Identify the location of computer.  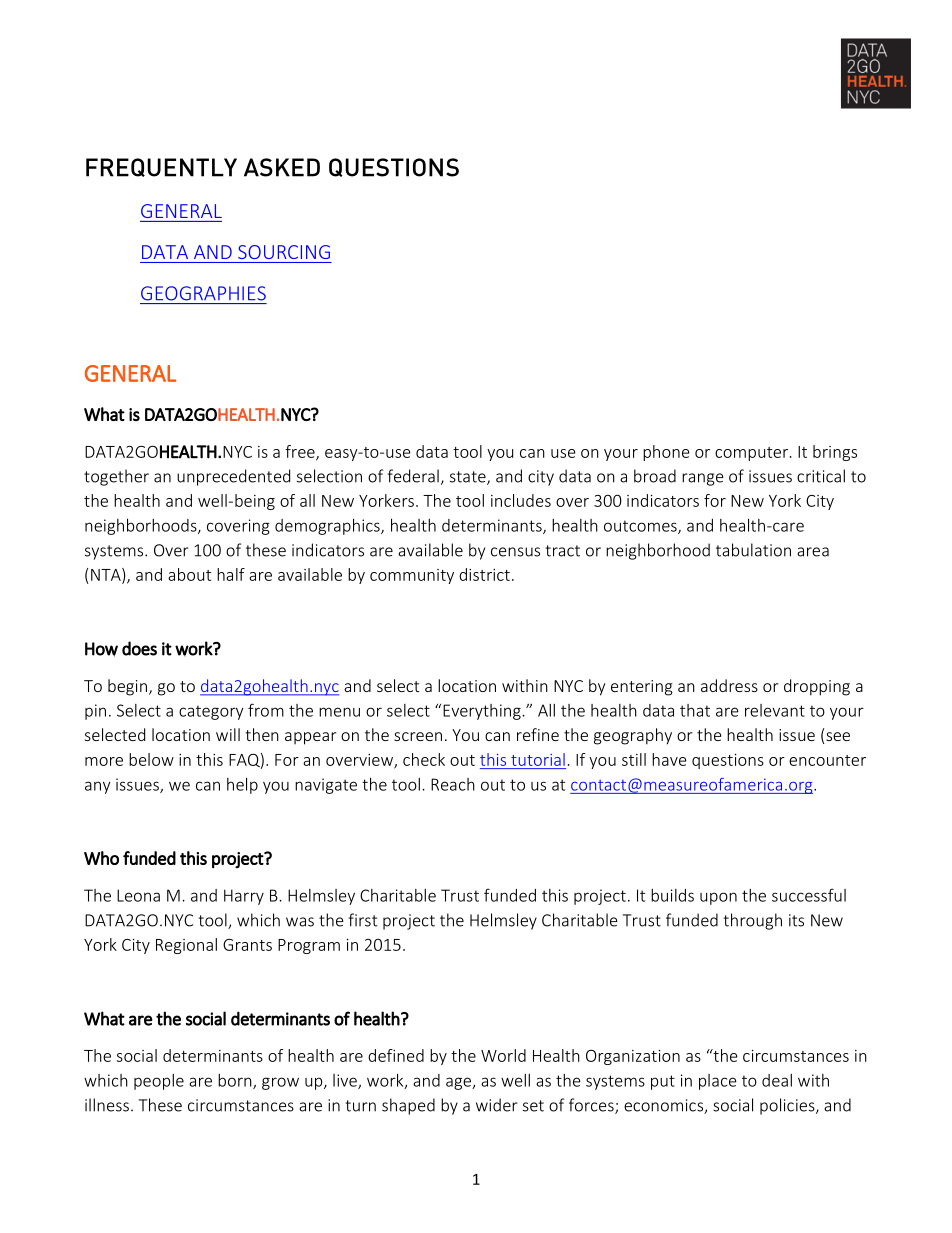
(753, 454).
